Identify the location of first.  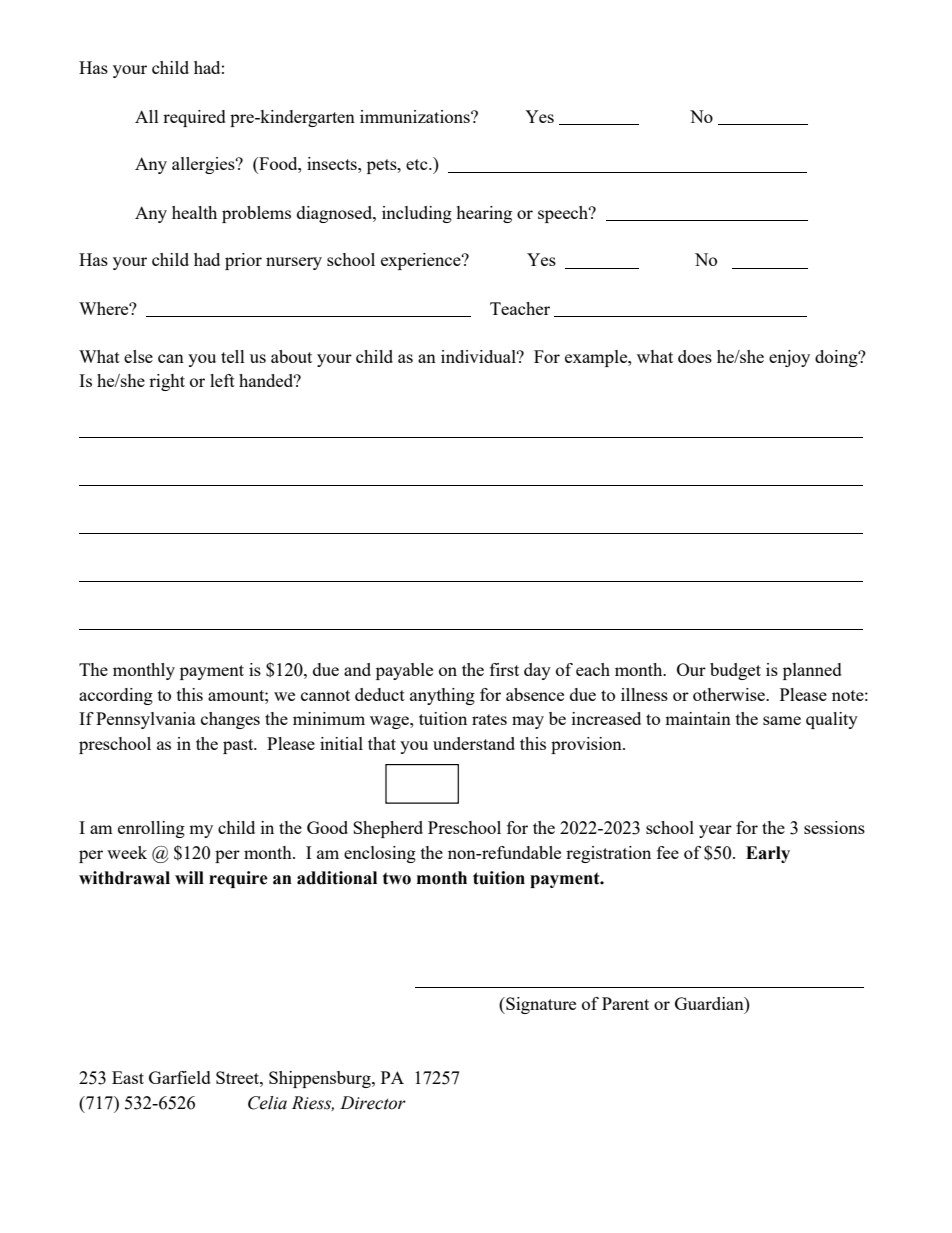
(504, 669).
